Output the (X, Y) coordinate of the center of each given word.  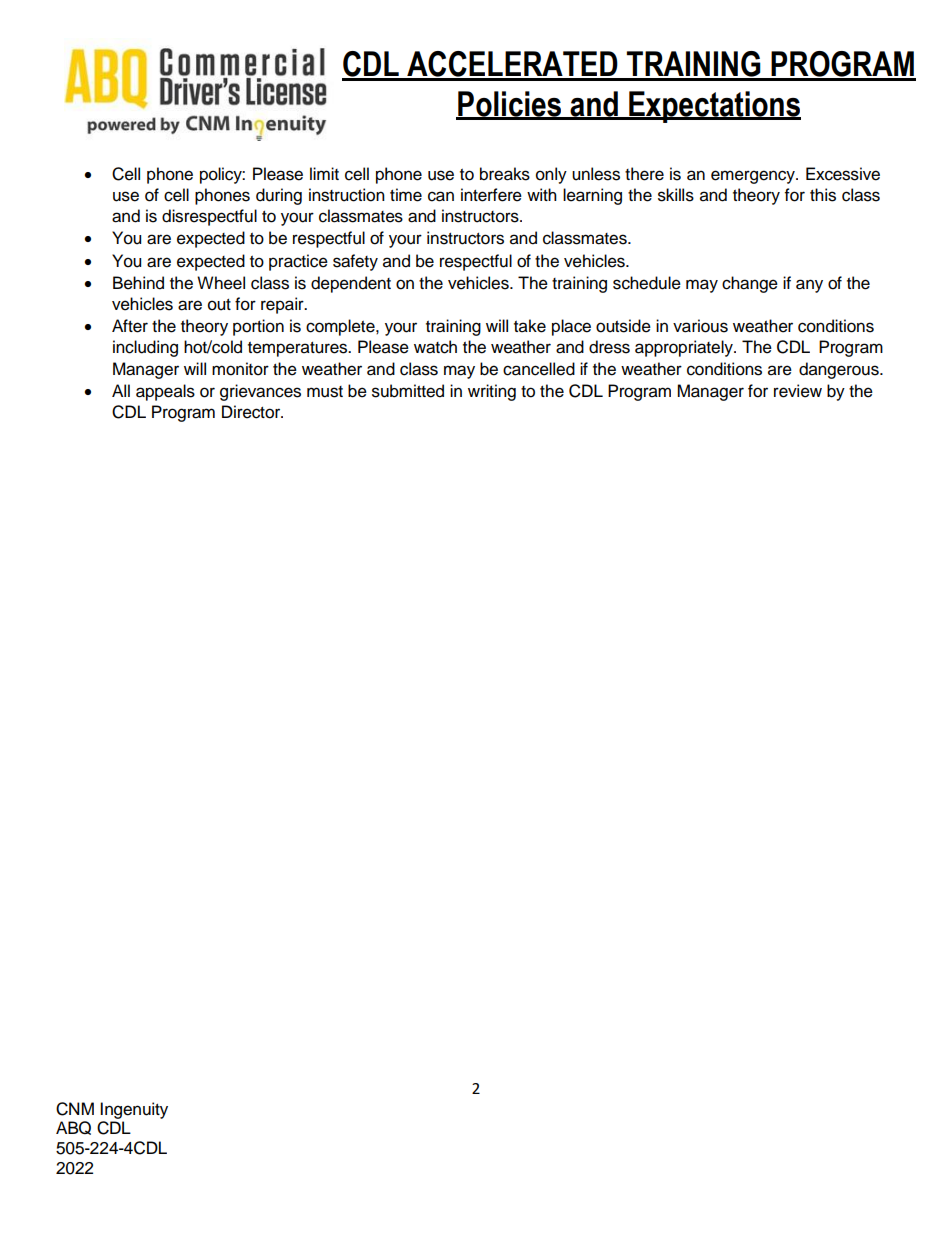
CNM (75, 1109)
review (798, 391)
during (279, 196)
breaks (505, 174)
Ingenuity (134, 1110)
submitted (408, 391)
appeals (165, 392)
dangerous (840, 370)
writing (492, 392)
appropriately (685, 348)
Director (252, 412)
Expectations (714, 107)
